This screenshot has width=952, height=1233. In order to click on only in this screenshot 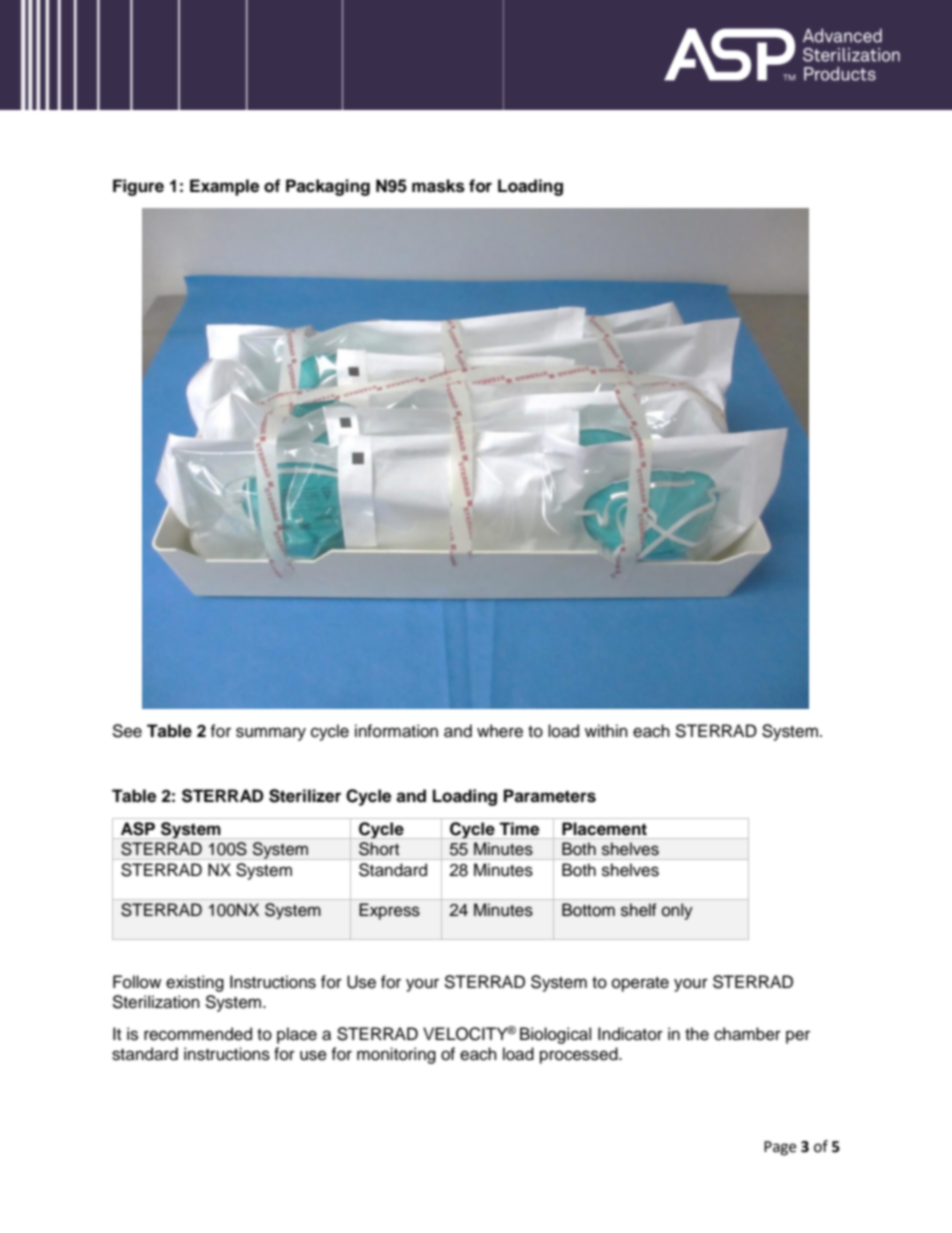, I will do `click(677, 911)`.
